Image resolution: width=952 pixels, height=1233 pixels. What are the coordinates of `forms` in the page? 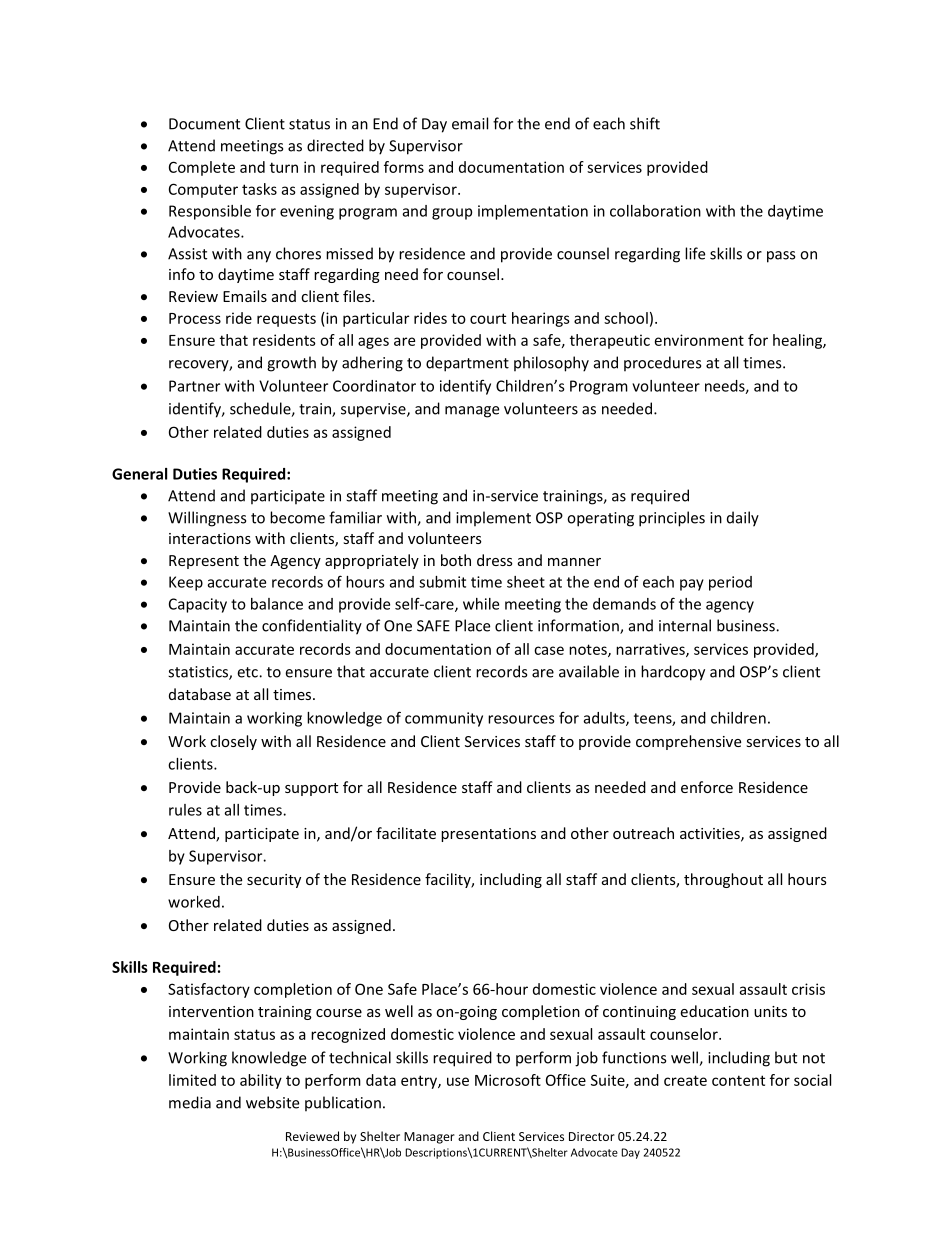 It's located at (404, 167).
